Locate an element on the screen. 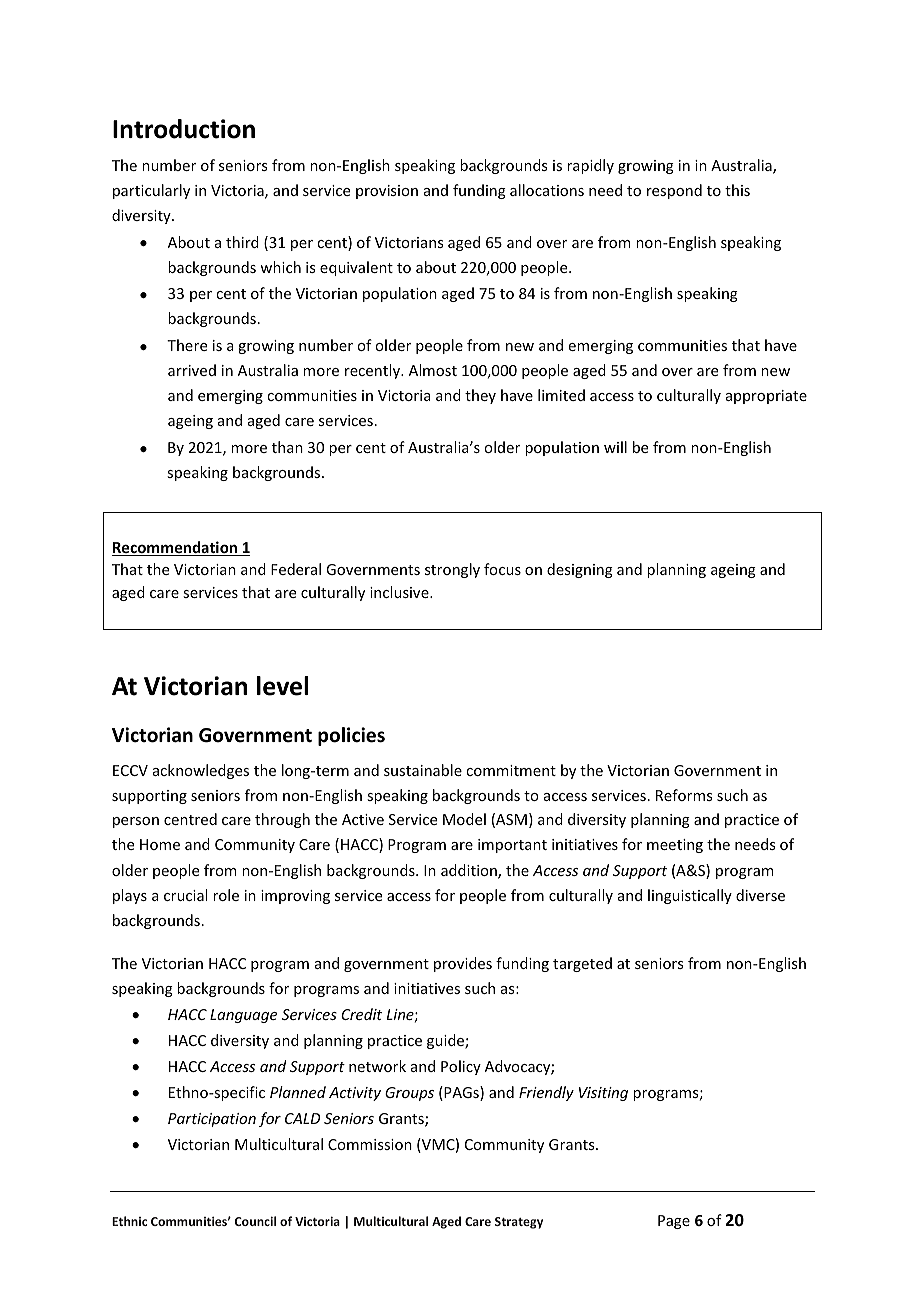 The height and width of the screenshot is (1308, 924). Home is located at coordinates (160, 844).
